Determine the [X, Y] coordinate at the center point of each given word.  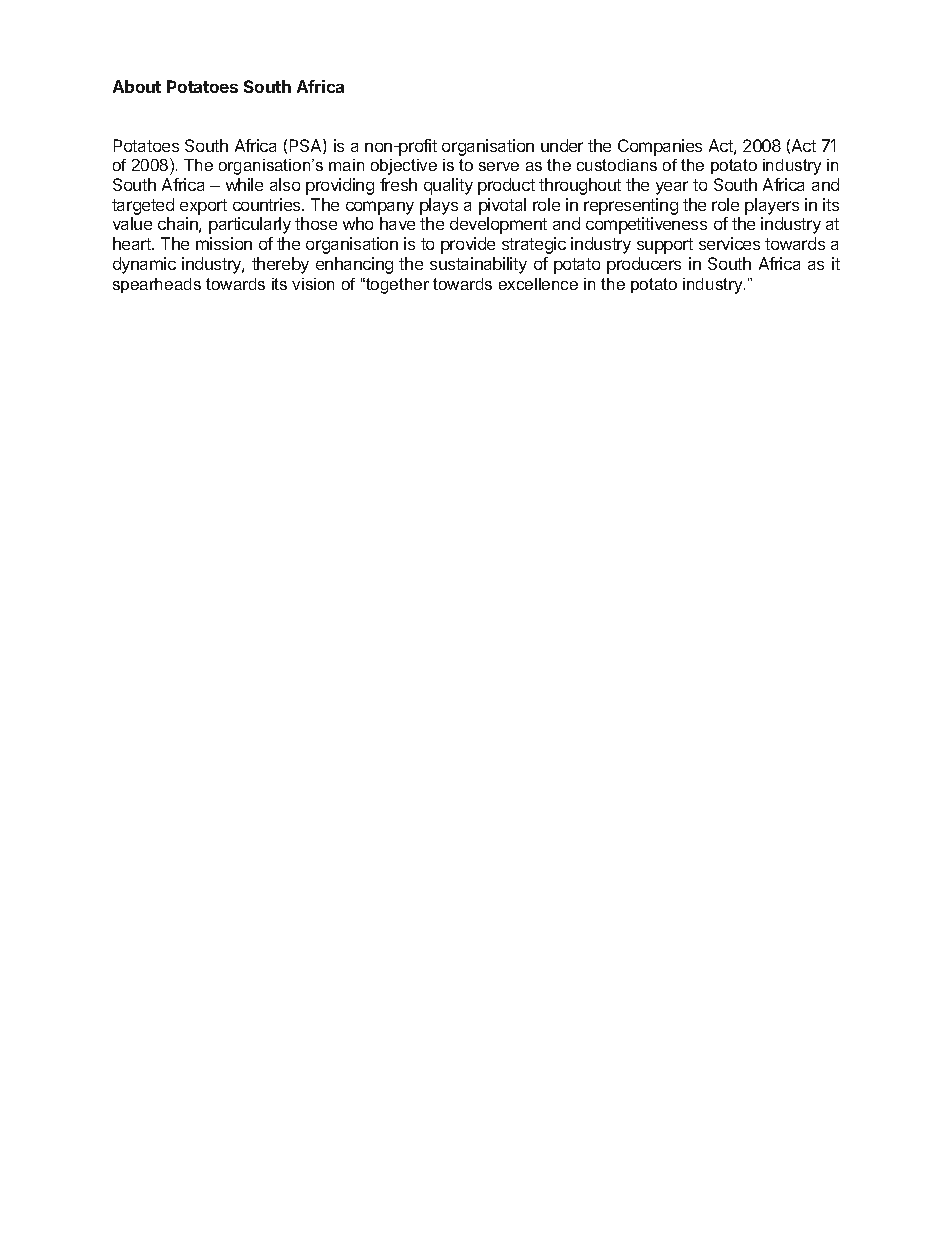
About [137, 86]
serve [499, 166]
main [346, 165]
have [397, 223]
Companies [660, 147]
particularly [250, 225]
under [562, 145]
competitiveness [646, 225]
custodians [617, 165]
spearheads [157, 285]
